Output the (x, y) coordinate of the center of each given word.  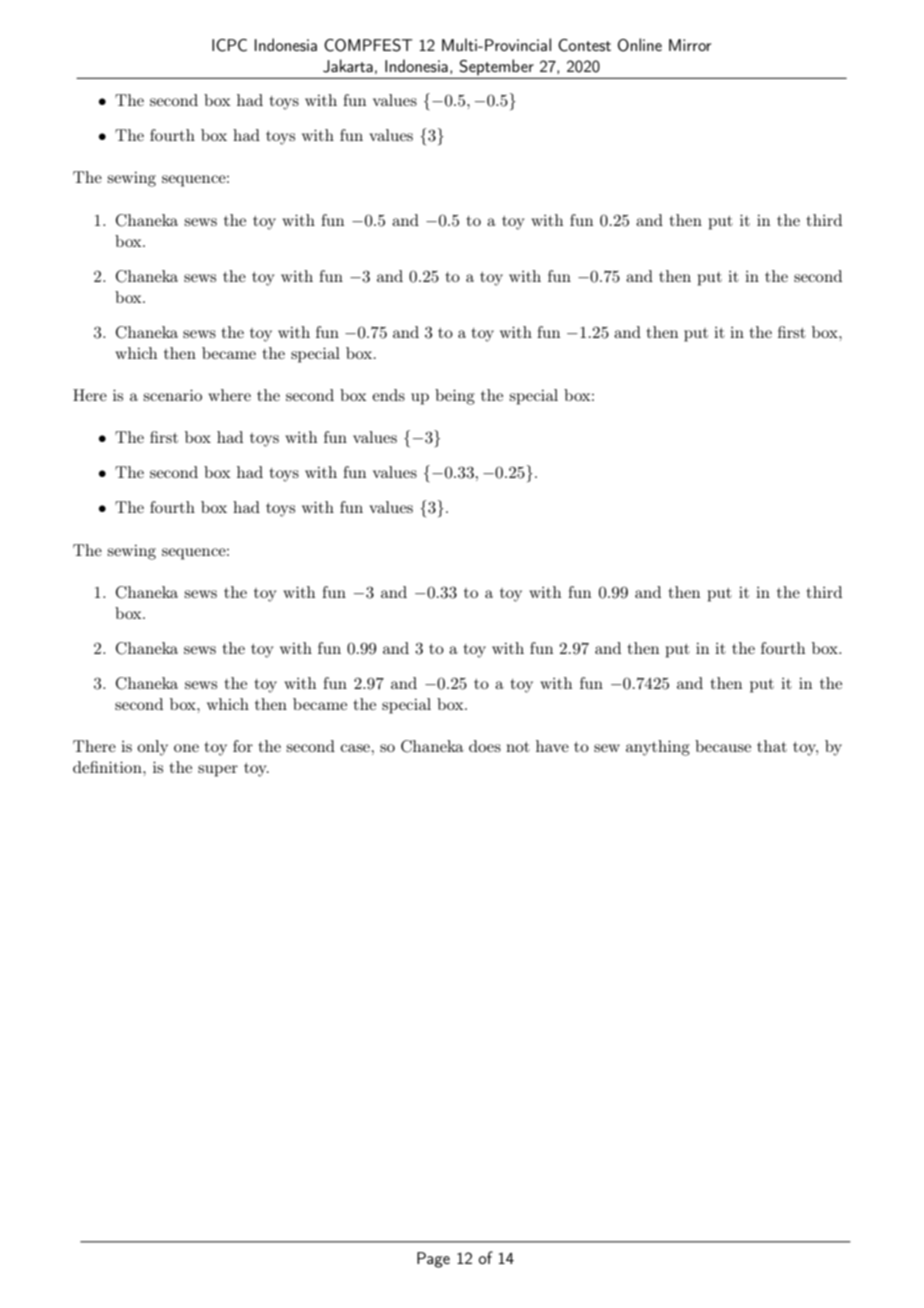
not (518, 747)
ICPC (229, 45)
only (152, 748)
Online (640, 45)
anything (658, 748)
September (497, 67)
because (723, 746)
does (485, 746)
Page (433, 1260)
